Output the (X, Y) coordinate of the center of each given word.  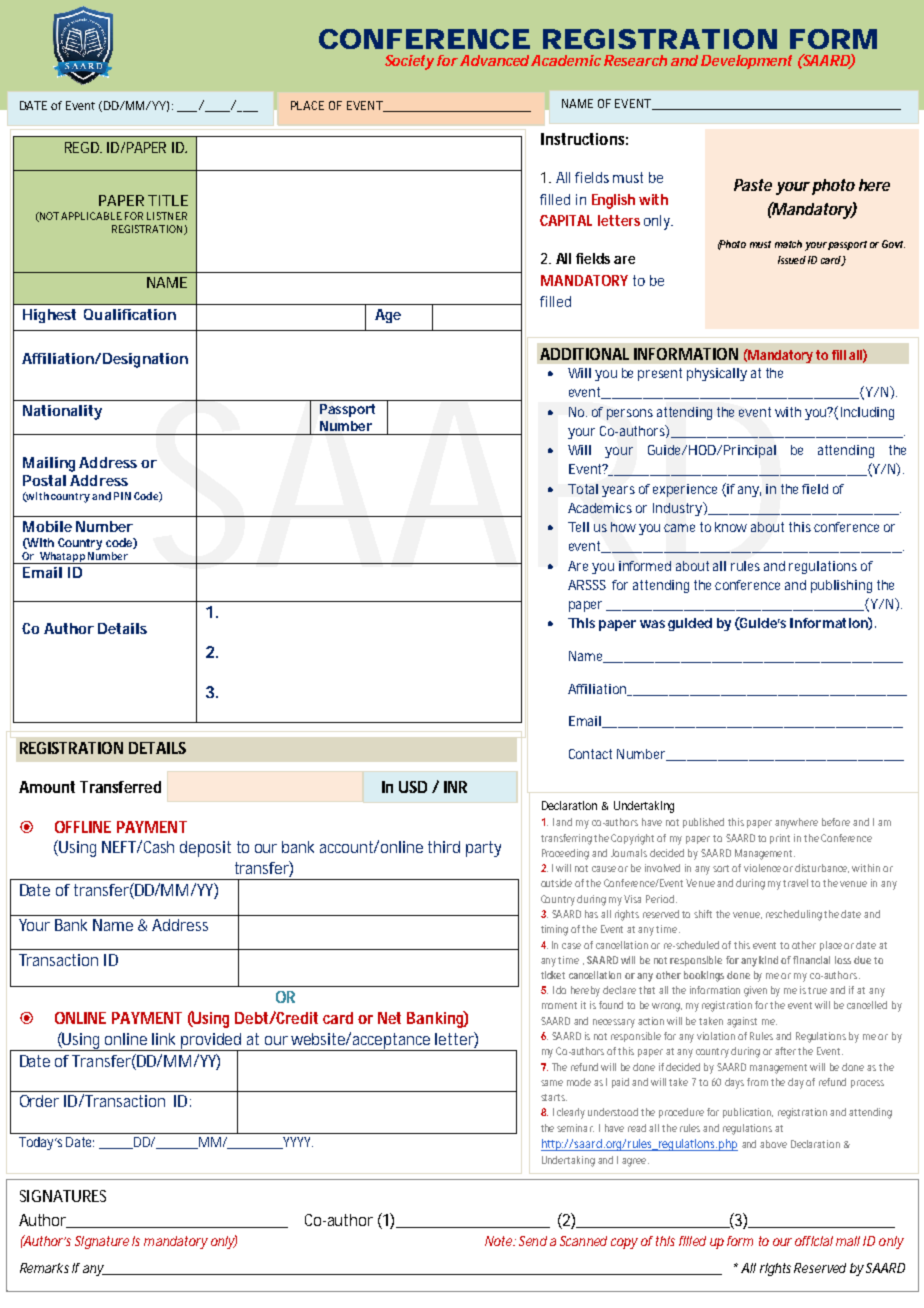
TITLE (168, 200)
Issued (792, 260)
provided (212, 1042)
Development (746, 62)
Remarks (44, 1268)
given (755, 991)
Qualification (130, 314)
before (836, 822)
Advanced (494, 60)
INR (455, 787)
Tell (578, 527)
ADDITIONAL (584, 354)
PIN (122, 496)
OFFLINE (83, 827)
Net (389, 1018)
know (731, 527)
